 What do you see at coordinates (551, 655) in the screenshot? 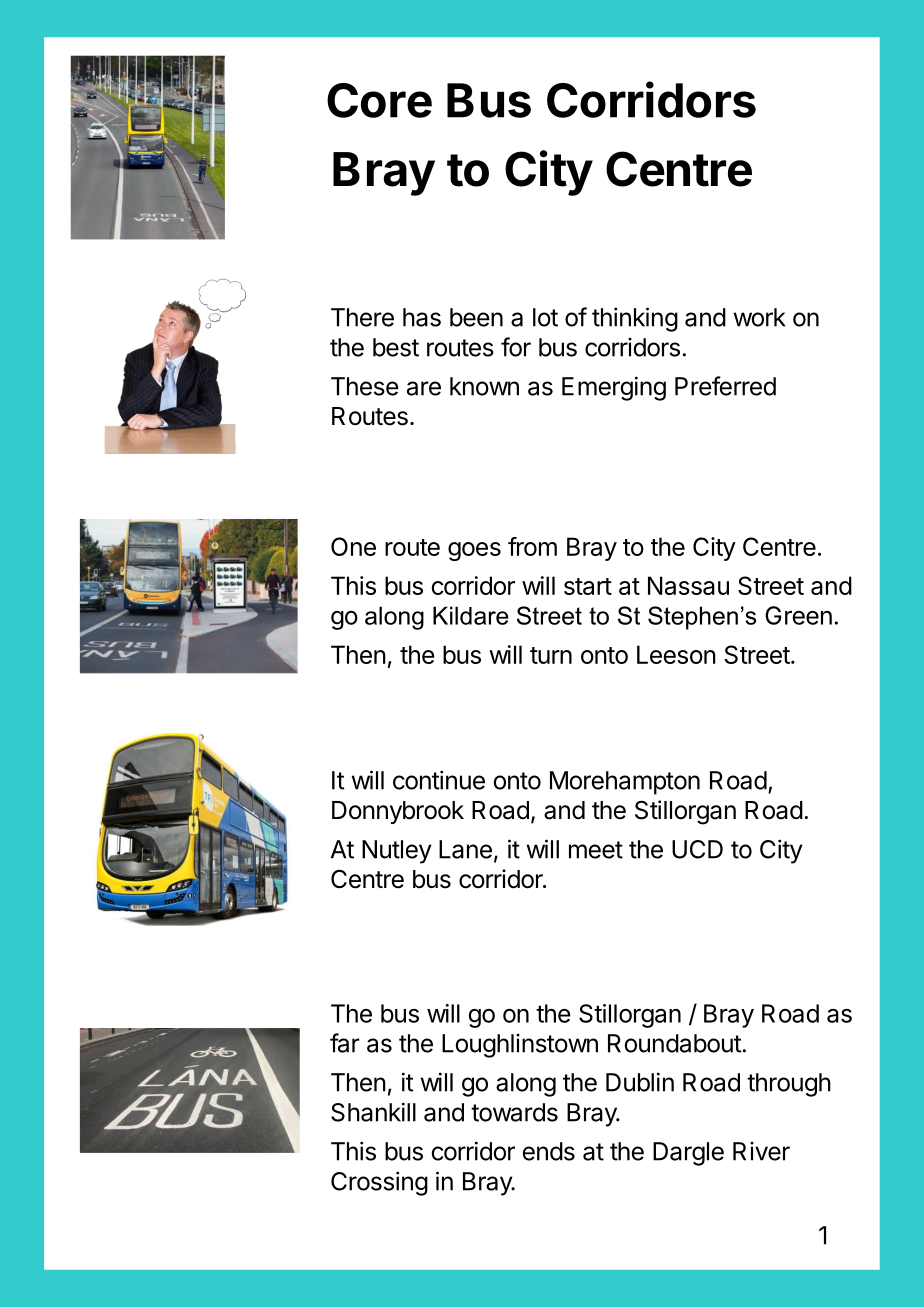
I see `turn` at bounding box center [551, 655].
